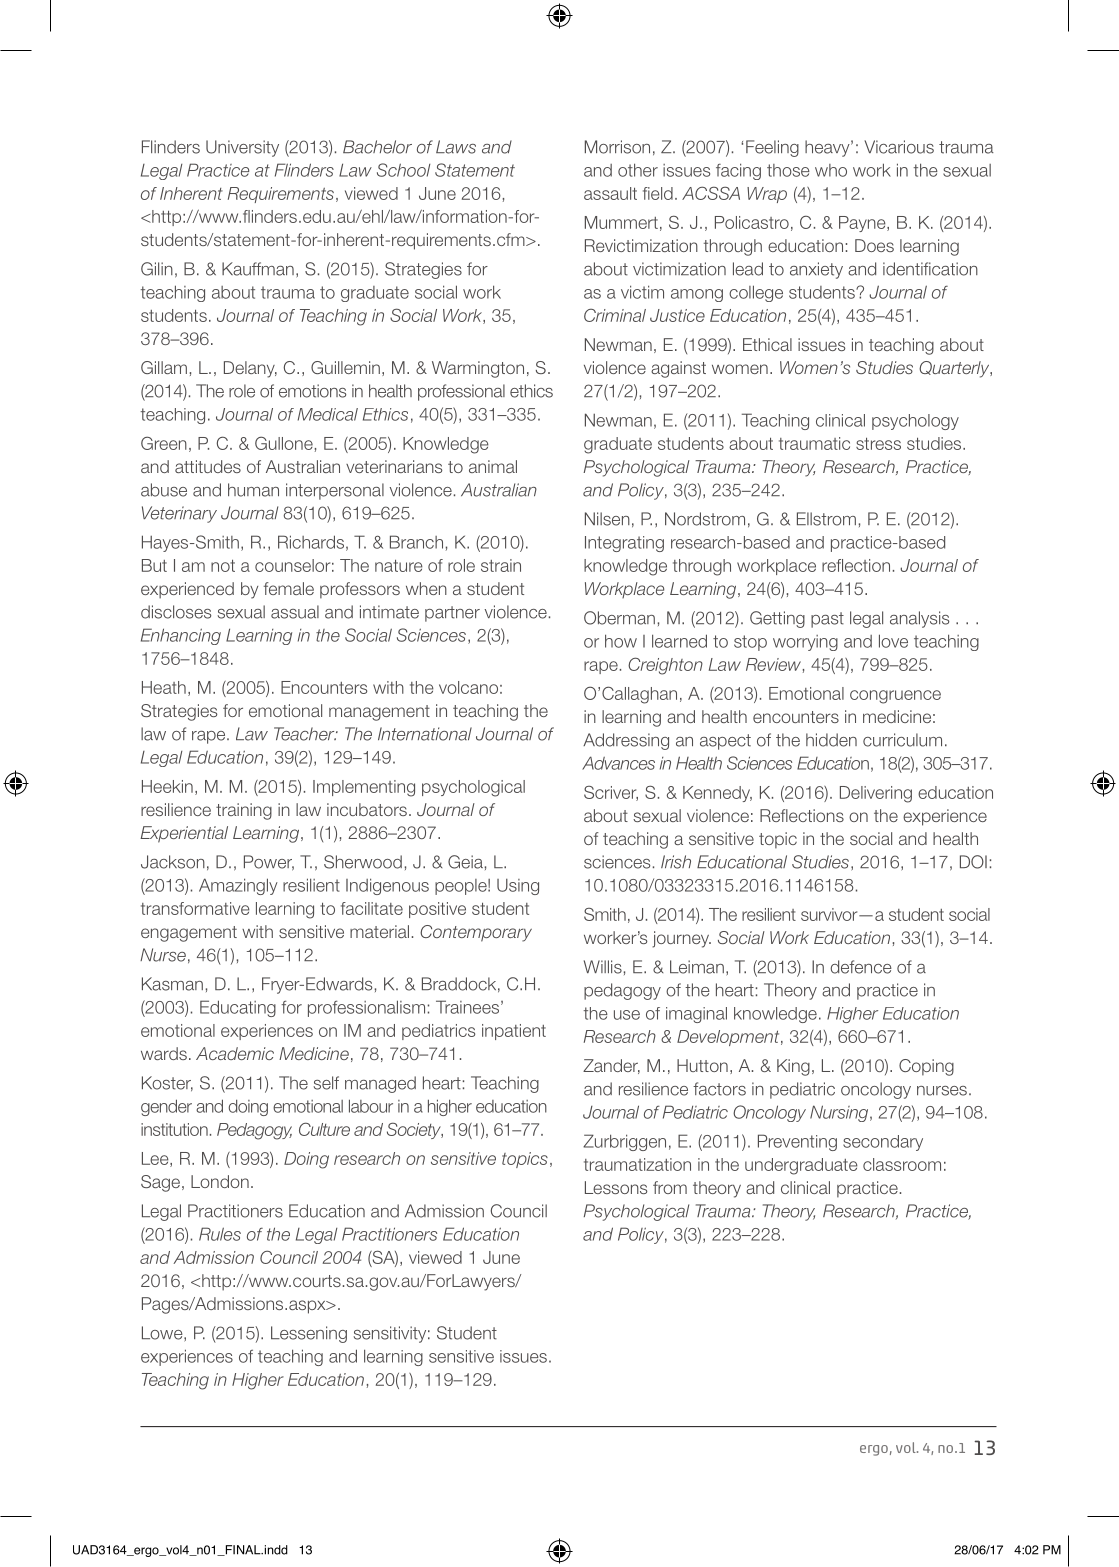 This screenshot has height=1567, width=1119. Describe the element at coordinates (518, 887) in the screenshot. I see `Using` at that location.
